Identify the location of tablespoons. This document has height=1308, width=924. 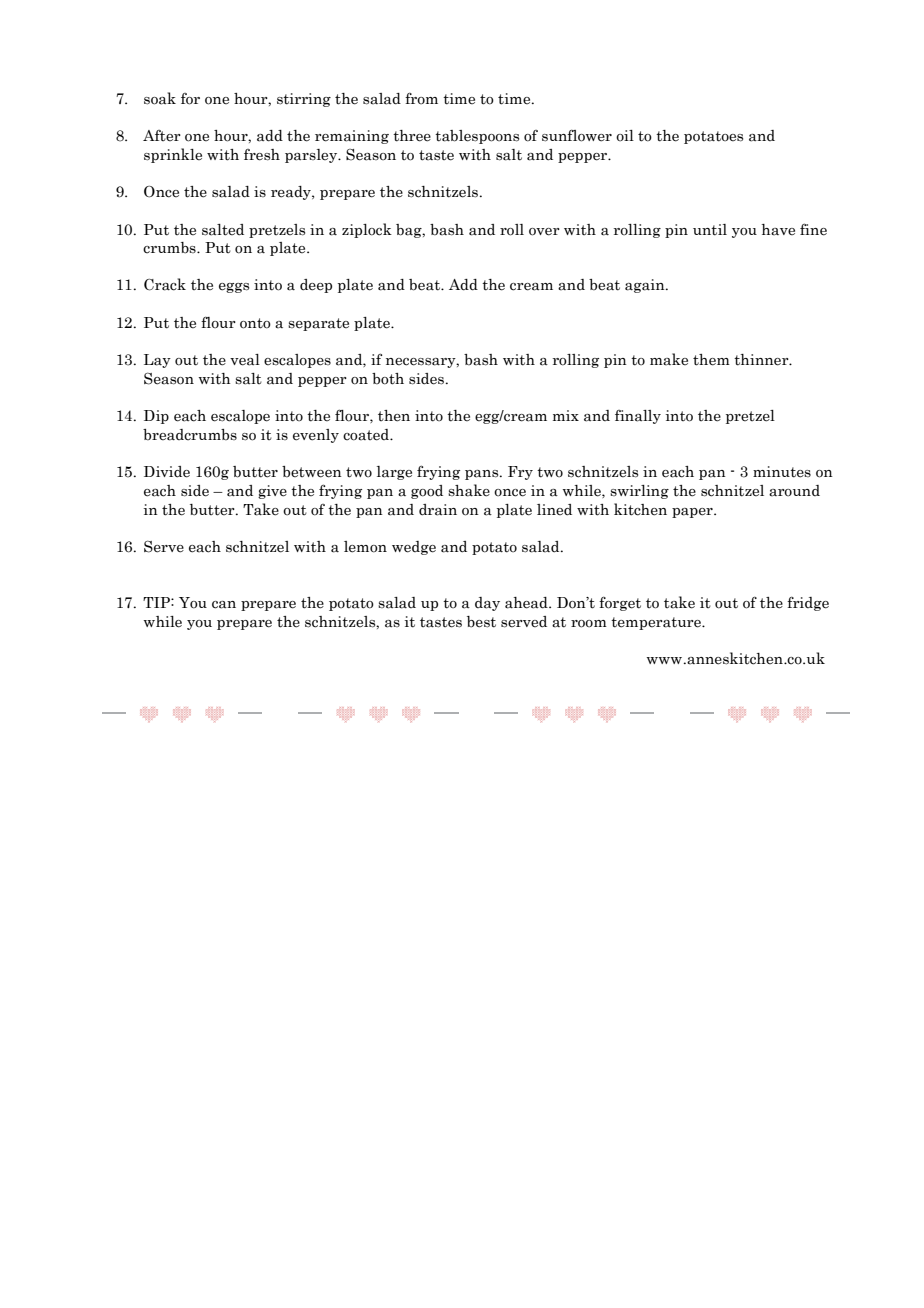
(477, 137).
